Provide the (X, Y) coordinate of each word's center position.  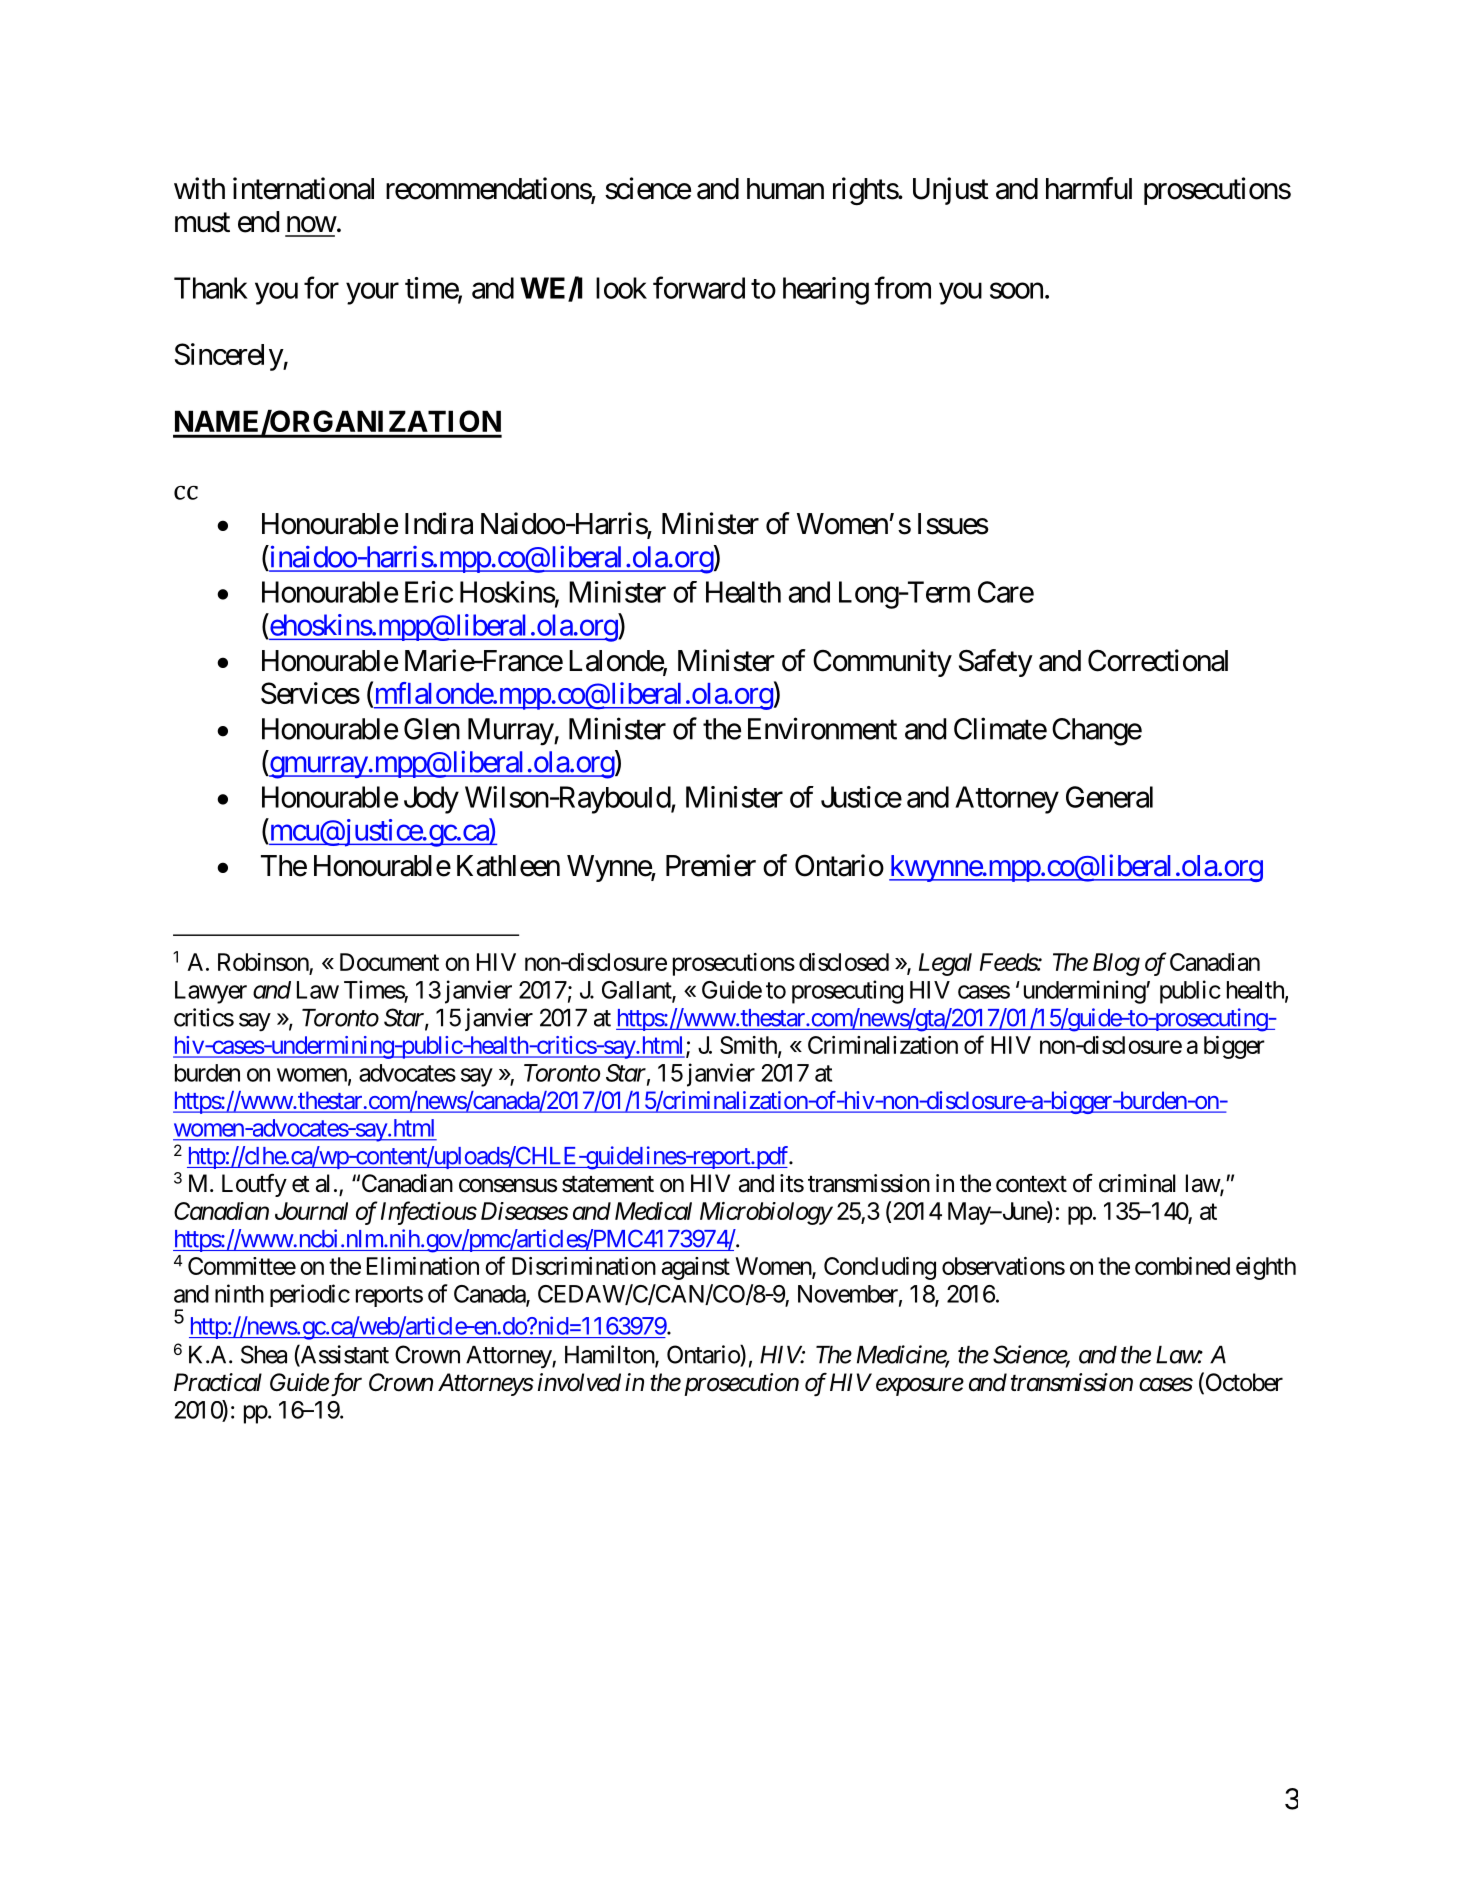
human (785, 189)
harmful (1089, 188)
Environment (822, 728)
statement (608, 1184)
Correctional (1158, 660)
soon (1016, 291)
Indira (439, 523)
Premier (711, 865)
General (1109, 797)
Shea (264, 1354)
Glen (432, 729)
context (1031, 1184)
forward (699, 287)
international (303, 188)
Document (389, 962)
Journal (311, 1211)
